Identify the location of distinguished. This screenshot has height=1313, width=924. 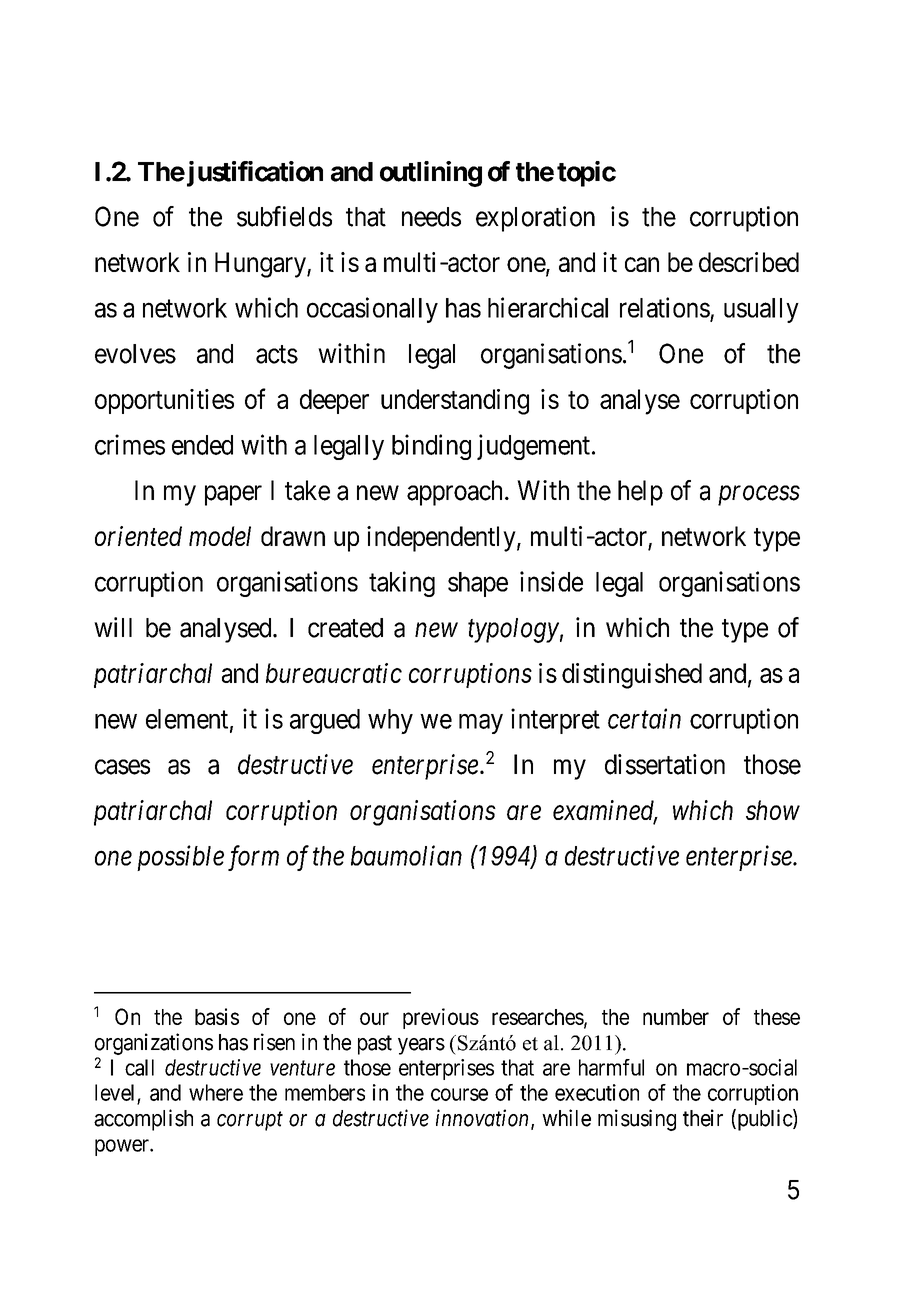
(632, 676).
